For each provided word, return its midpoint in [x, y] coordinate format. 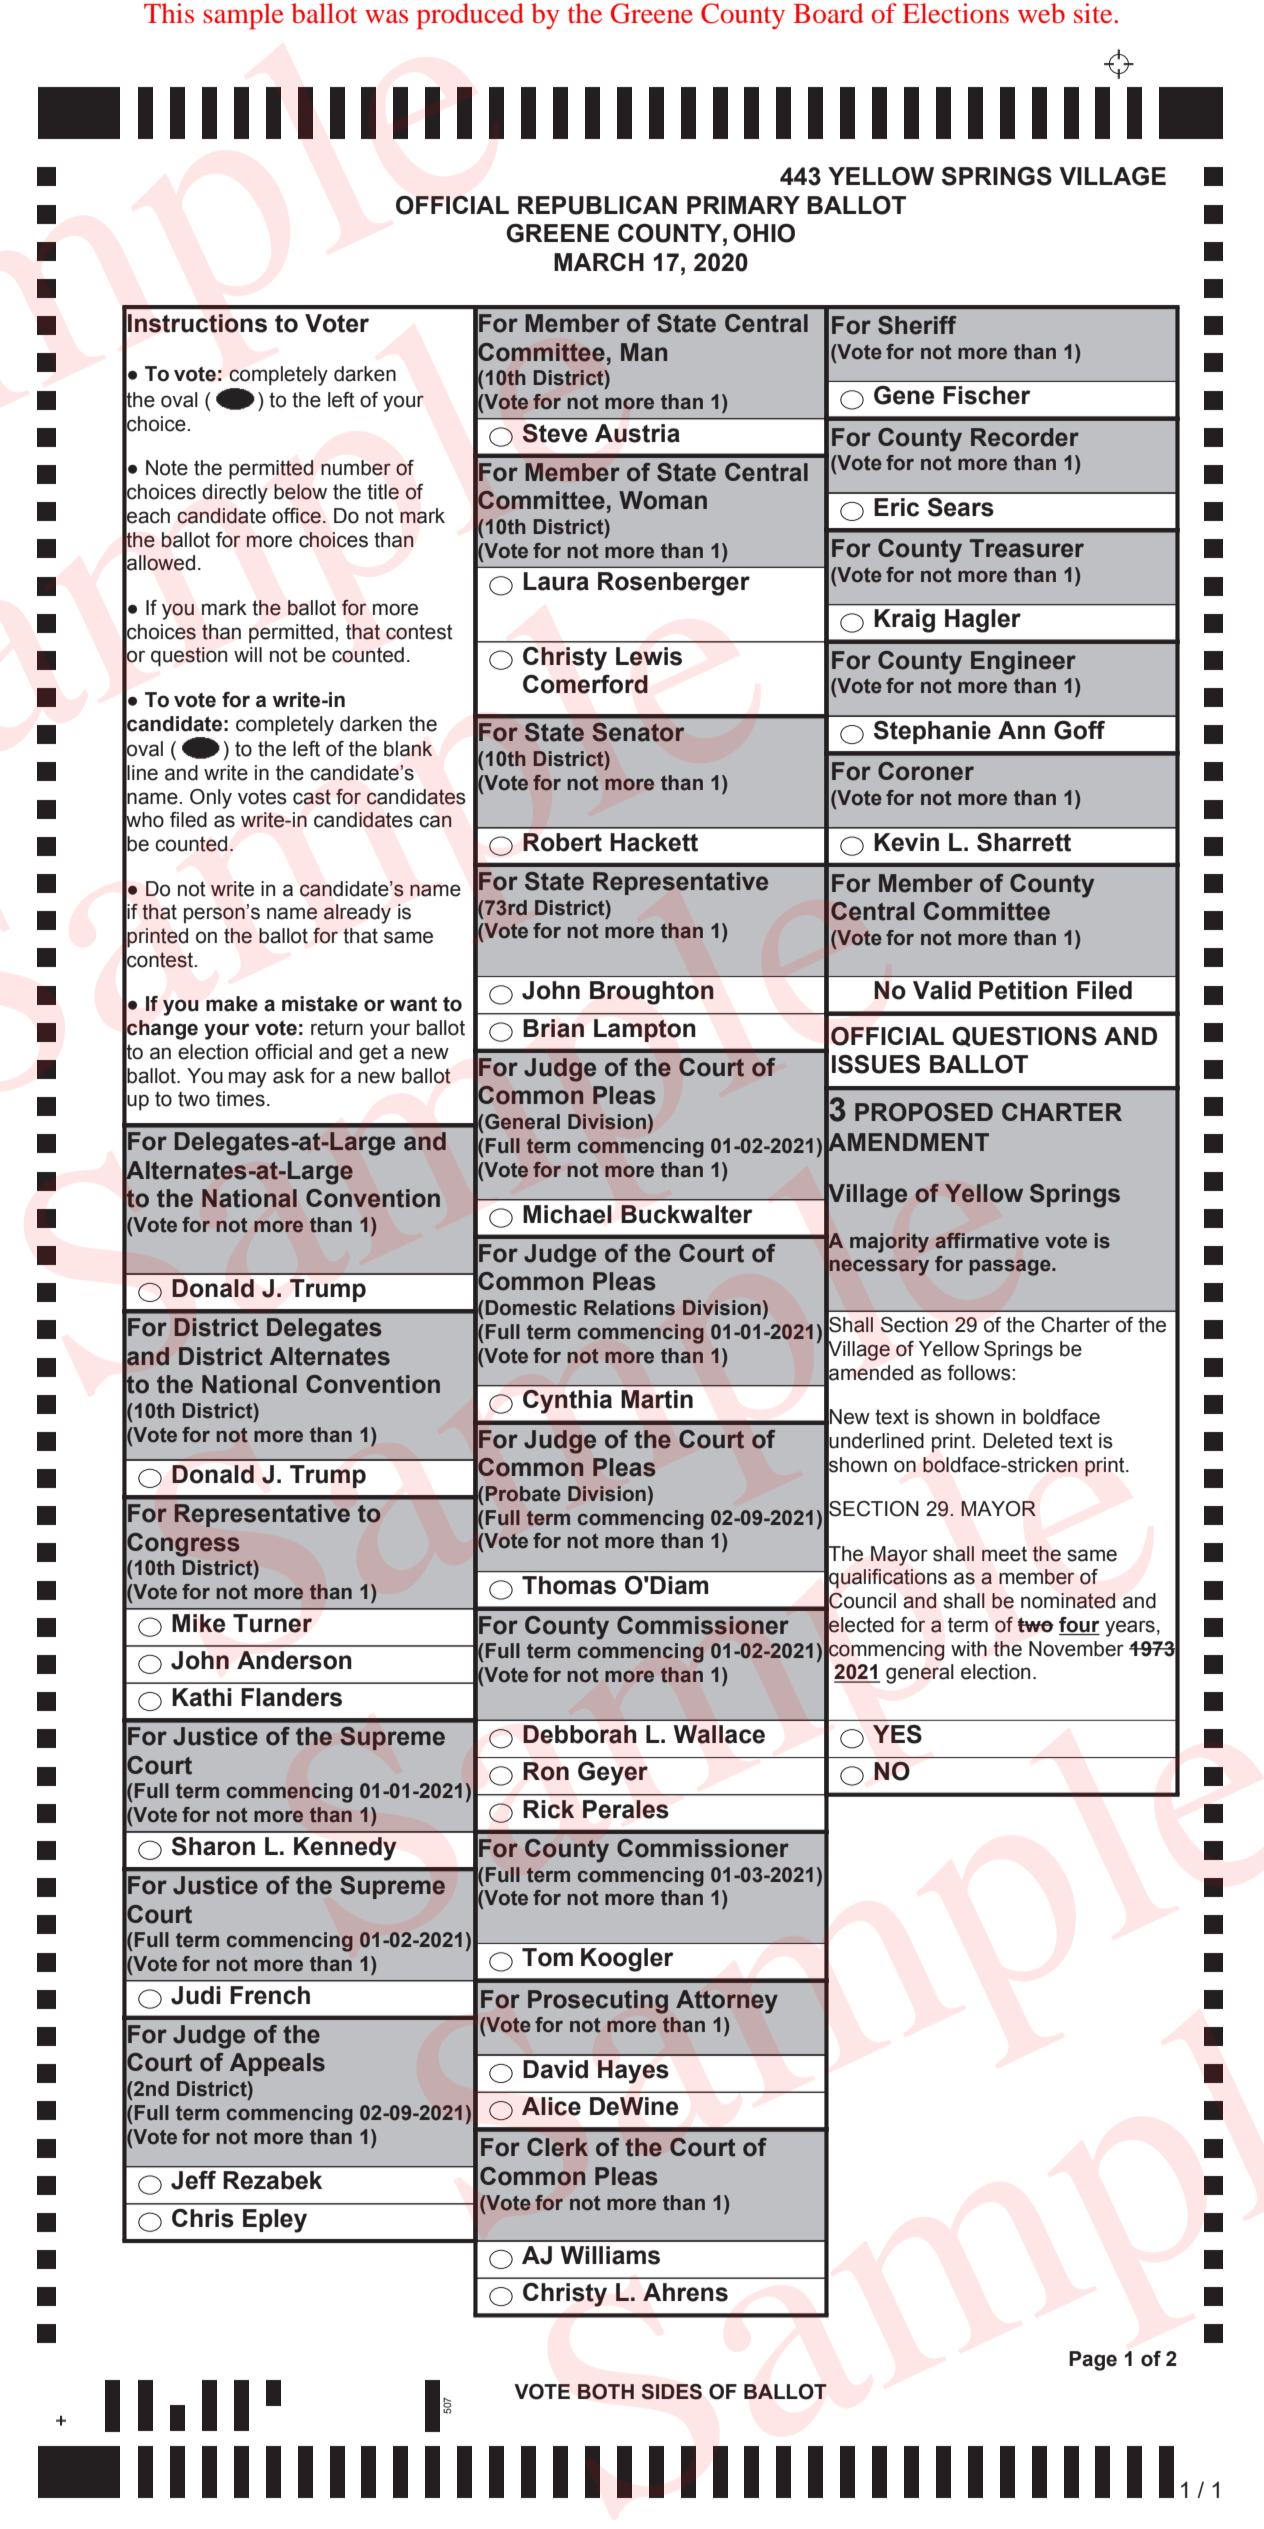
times [240, 1099]
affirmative [987, 1241]
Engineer [1023, 663]
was [386, 16]
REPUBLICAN [597, 205]
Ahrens [685, 2292]
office [296, 515]
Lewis [649, 656]
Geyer [613, 1774]
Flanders [291, 1697]
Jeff [193, 2180]
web [1041, 13]
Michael [567, 1214]
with [969, 1649]
